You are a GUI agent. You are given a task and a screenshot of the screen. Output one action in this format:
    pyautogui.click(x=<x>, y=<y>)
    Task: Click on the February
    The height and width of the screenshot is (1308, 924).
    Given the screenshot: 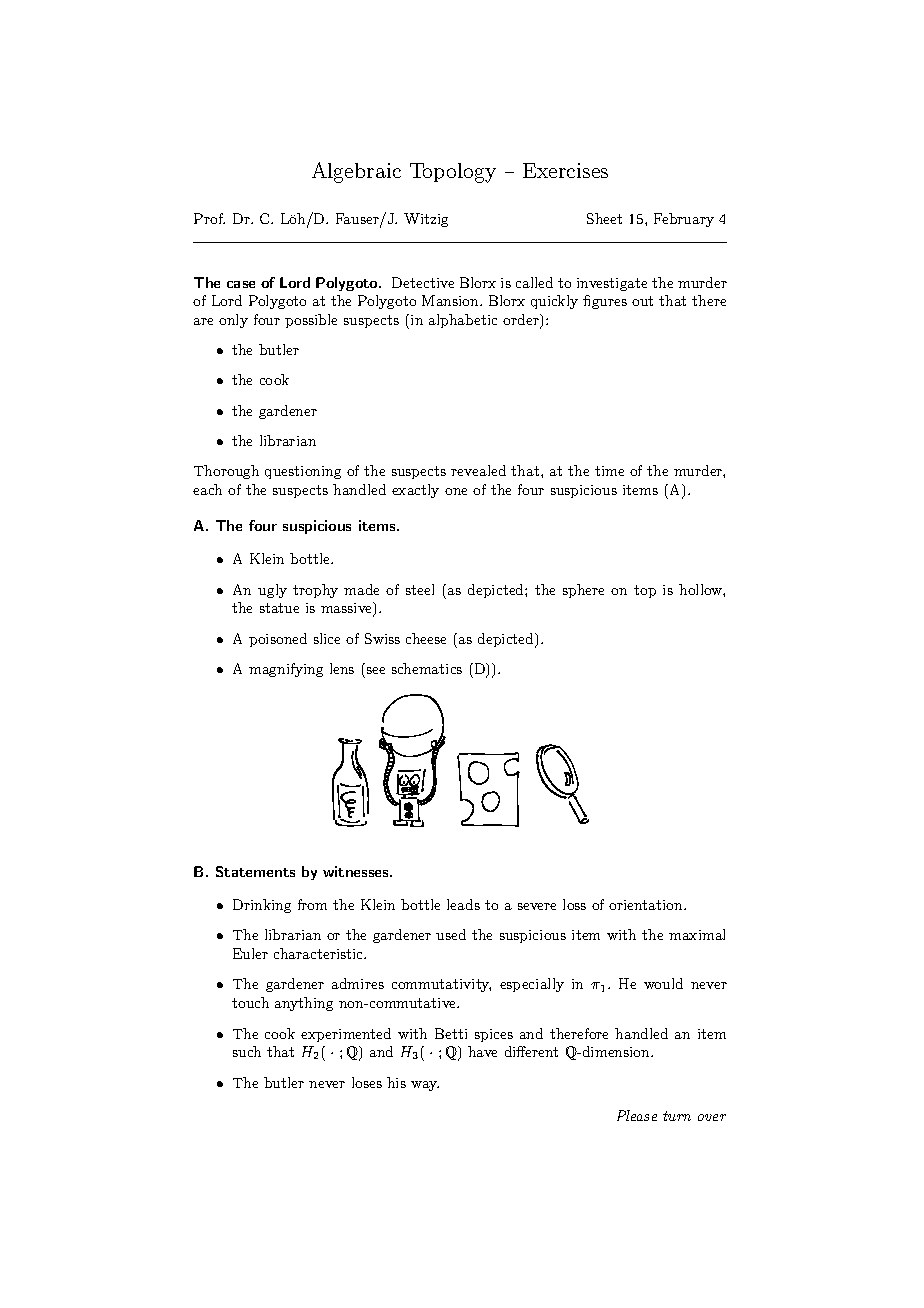 What is the action you would take?
    pyautogui.click(x=684, y=220)
